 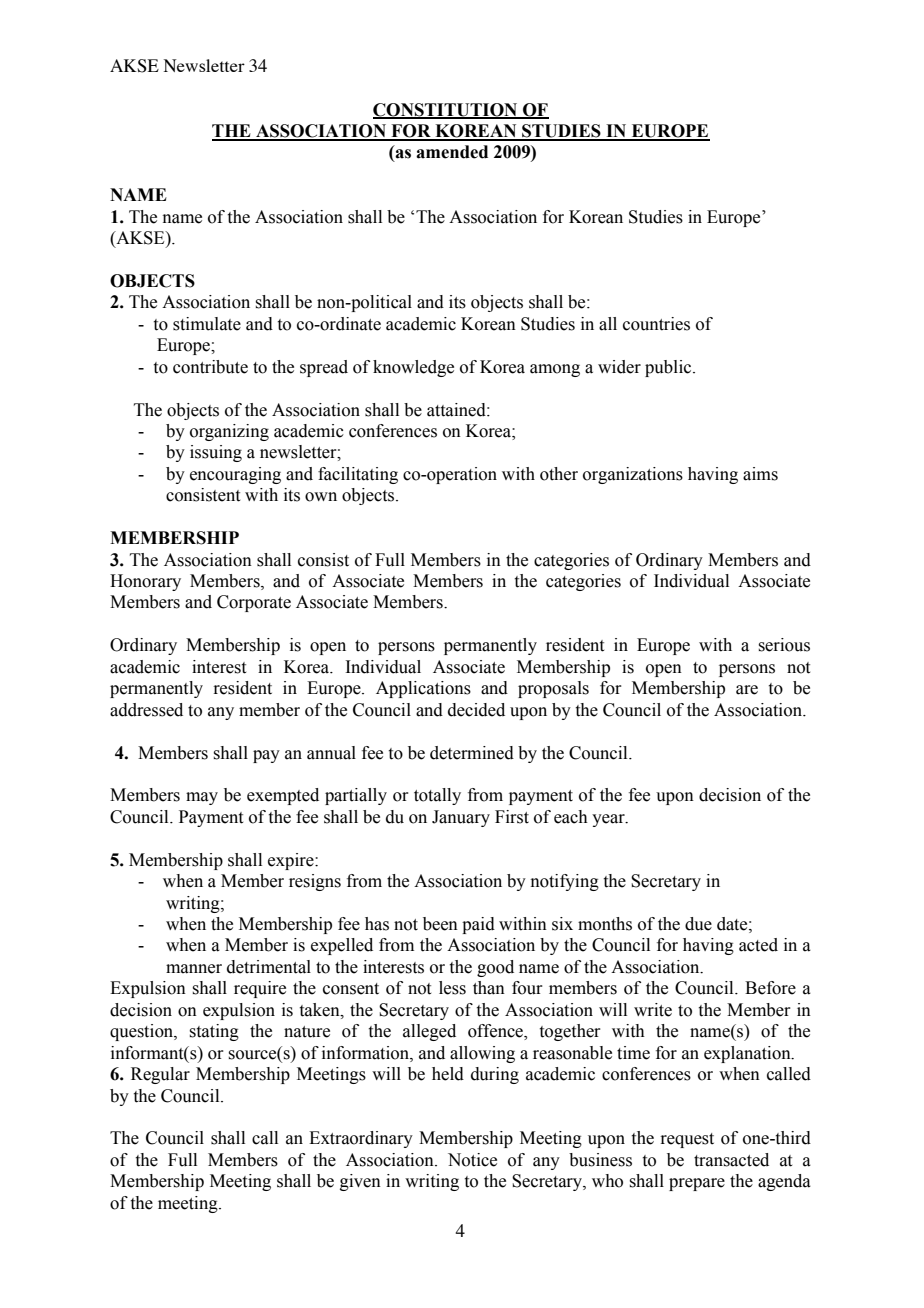 What do you see at coordinates (784, 645) in the image?
I see `serious` at bounding box center [784, 645].
